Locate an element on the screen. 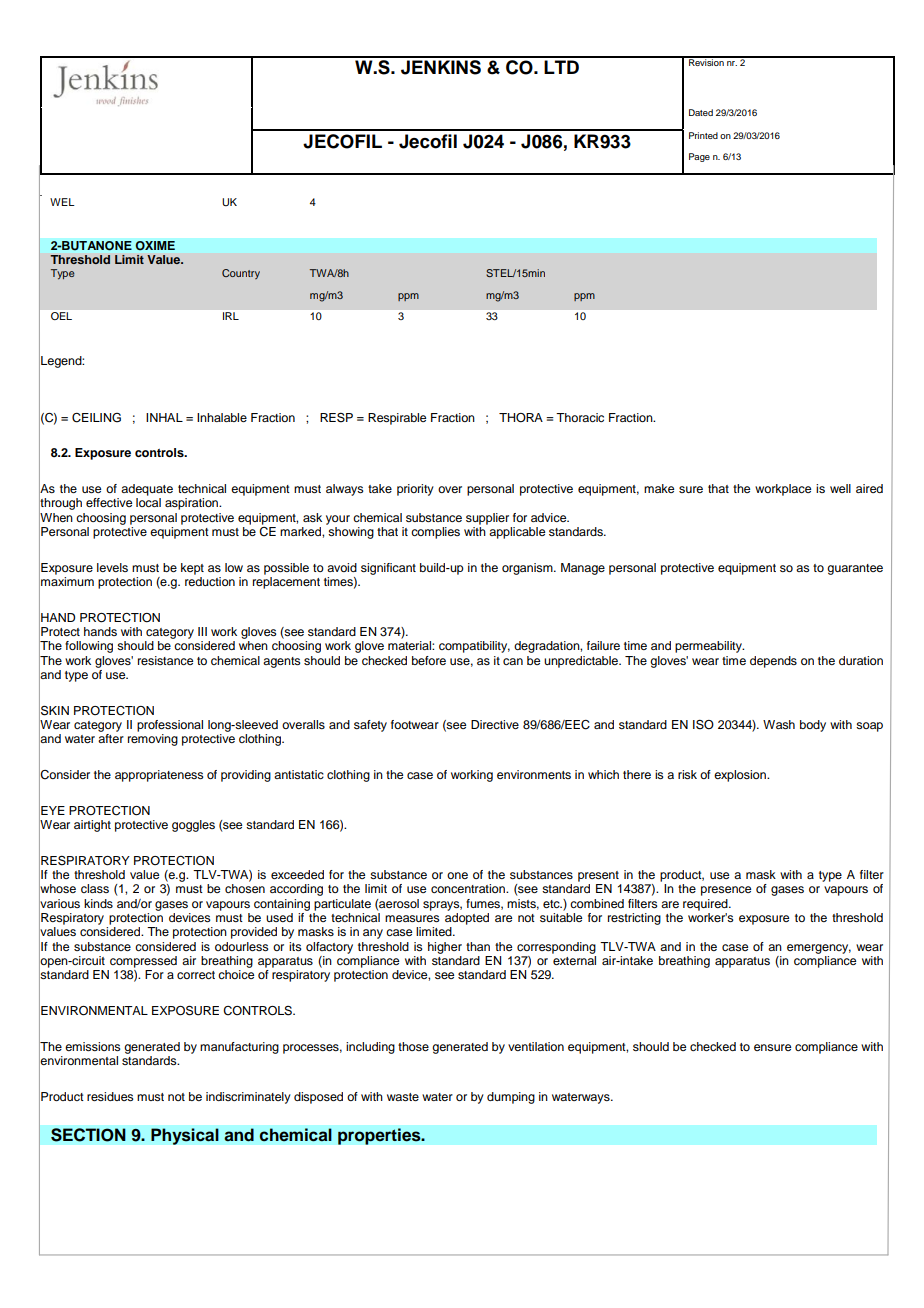 Image resolution: width=924 pixels, height=1308 pixels. explosion is located at coordinates (741, 776).
